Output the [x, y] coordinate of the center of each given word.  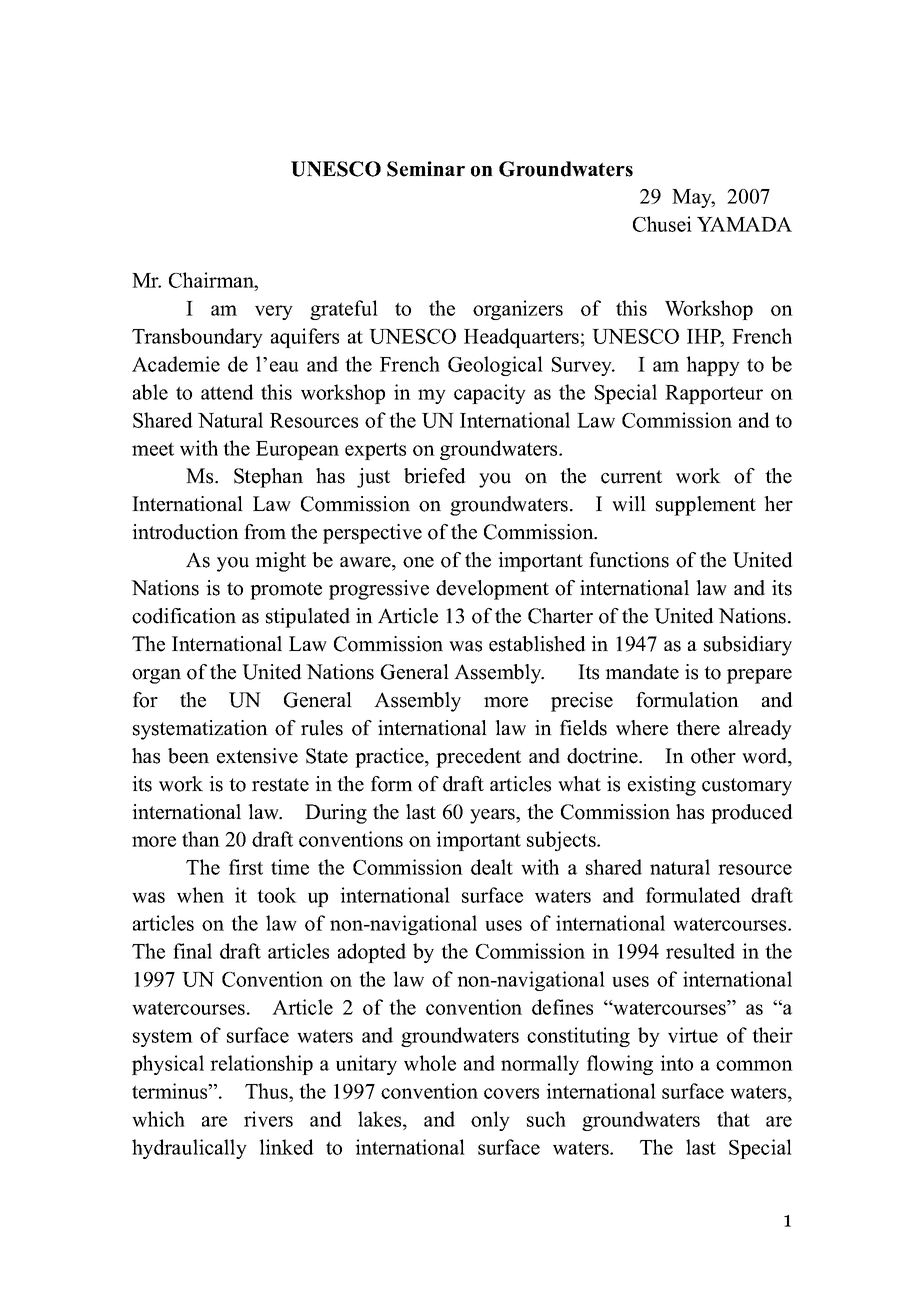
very [274, 312]
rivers [268, 1119]
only [490, 1121]
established [537, 644]
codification [184, 616]
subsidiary [748, 646]
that [733, 1119]
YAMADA [744, 224]
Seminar [426, 169]
